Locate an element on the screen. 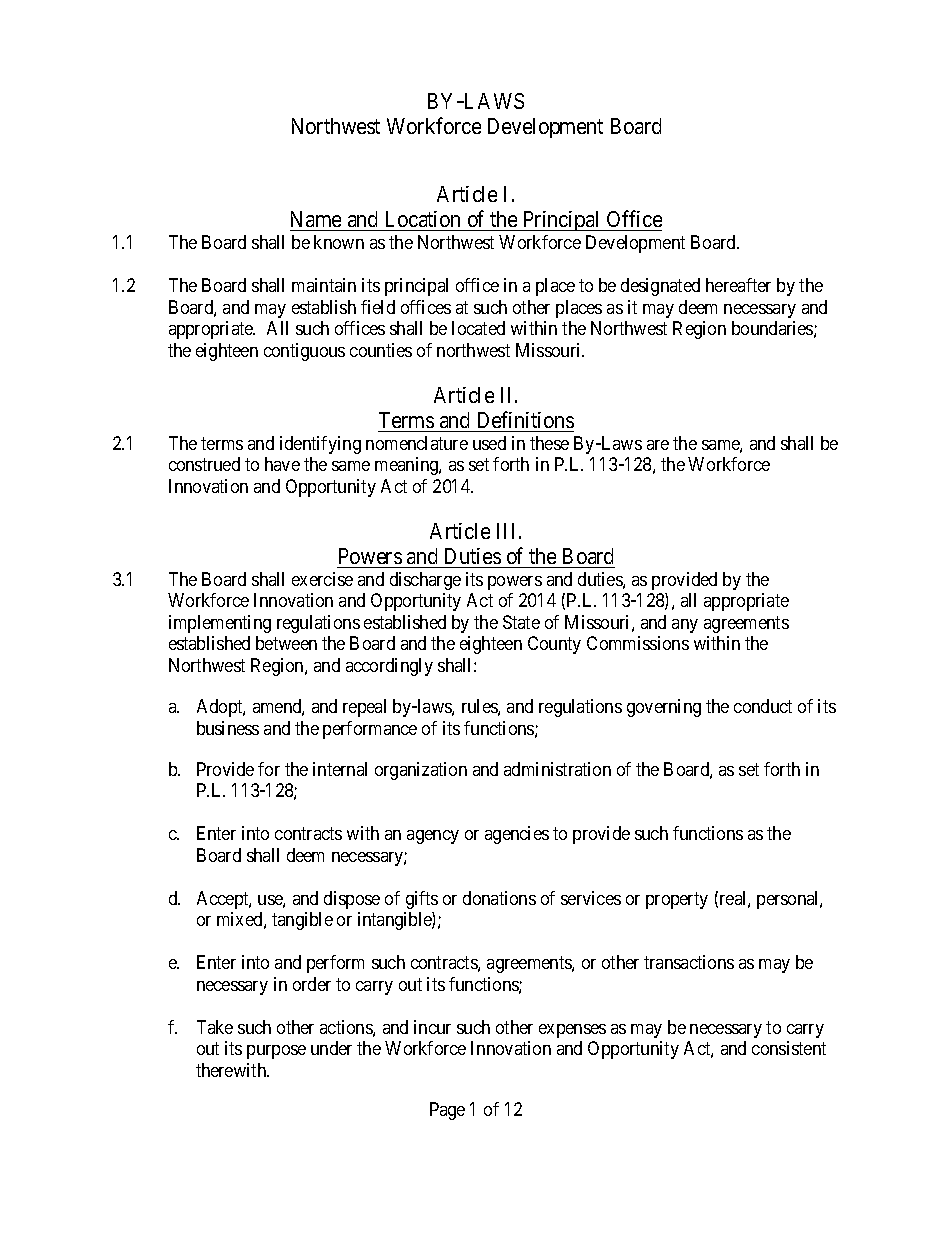  Name is located at coordinates (316, 219).
